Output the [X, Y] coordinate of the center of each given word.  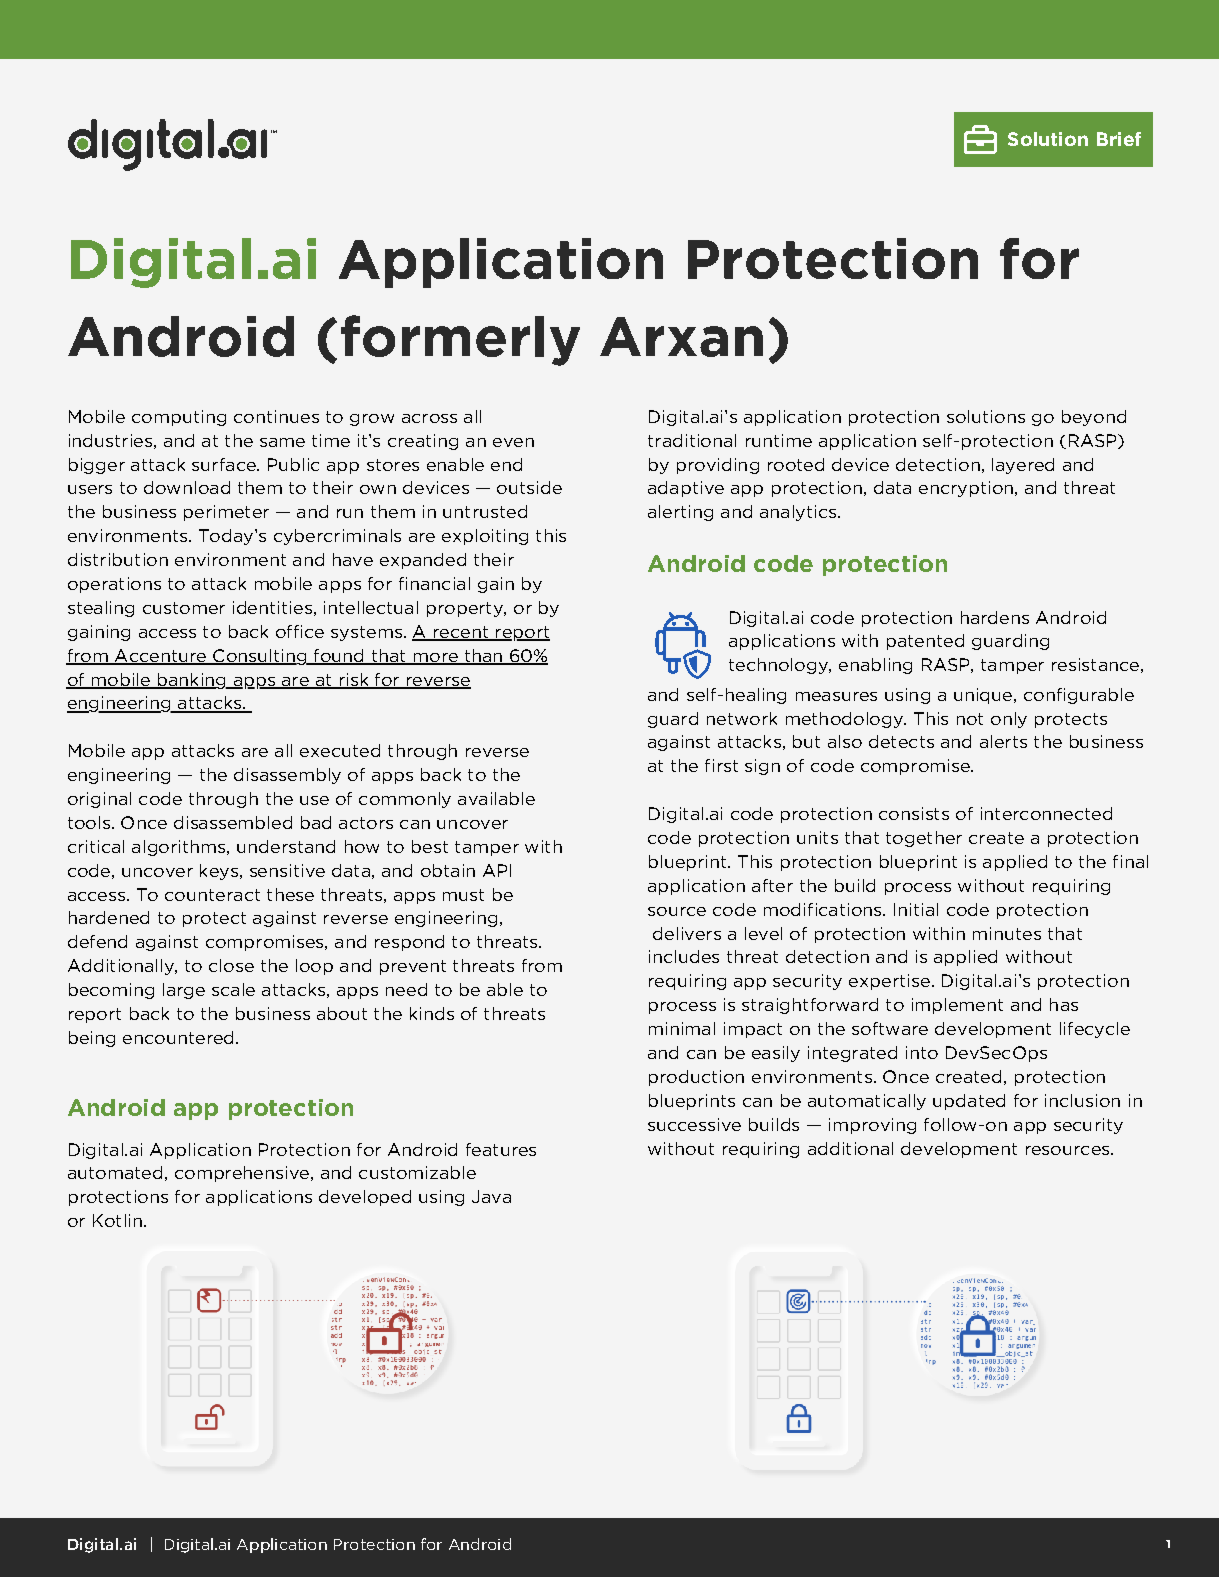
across [429, 418]
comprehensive [242, 1174]
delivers [687, 933]
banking [191, 681]
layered [1023, 466]
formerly [460, 340]
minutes [1007, 933]
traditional [692, 440]
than [483, 656]
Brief [1119, 139]
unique [984, 696]
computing [179, 418]
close [231, 965]
